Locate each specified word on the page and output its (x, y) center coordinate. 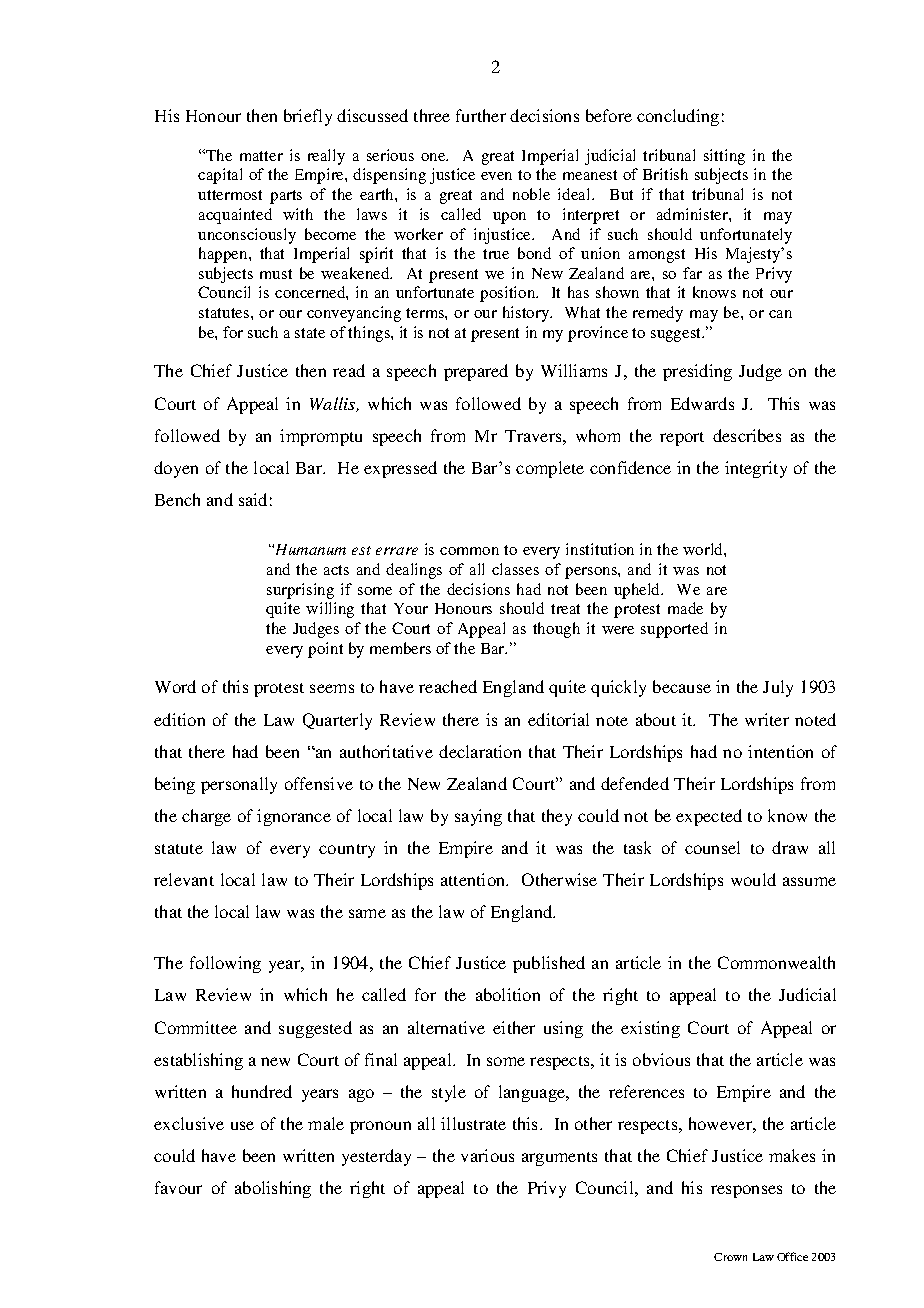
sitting (724, 157)
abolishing (273, 1189)
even (496, 176)
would (753, 879)
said (253, 499)
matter (261, 156)
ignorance (294, 817)
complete (550, 469)
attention (474, 879)
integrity (756, 469)
